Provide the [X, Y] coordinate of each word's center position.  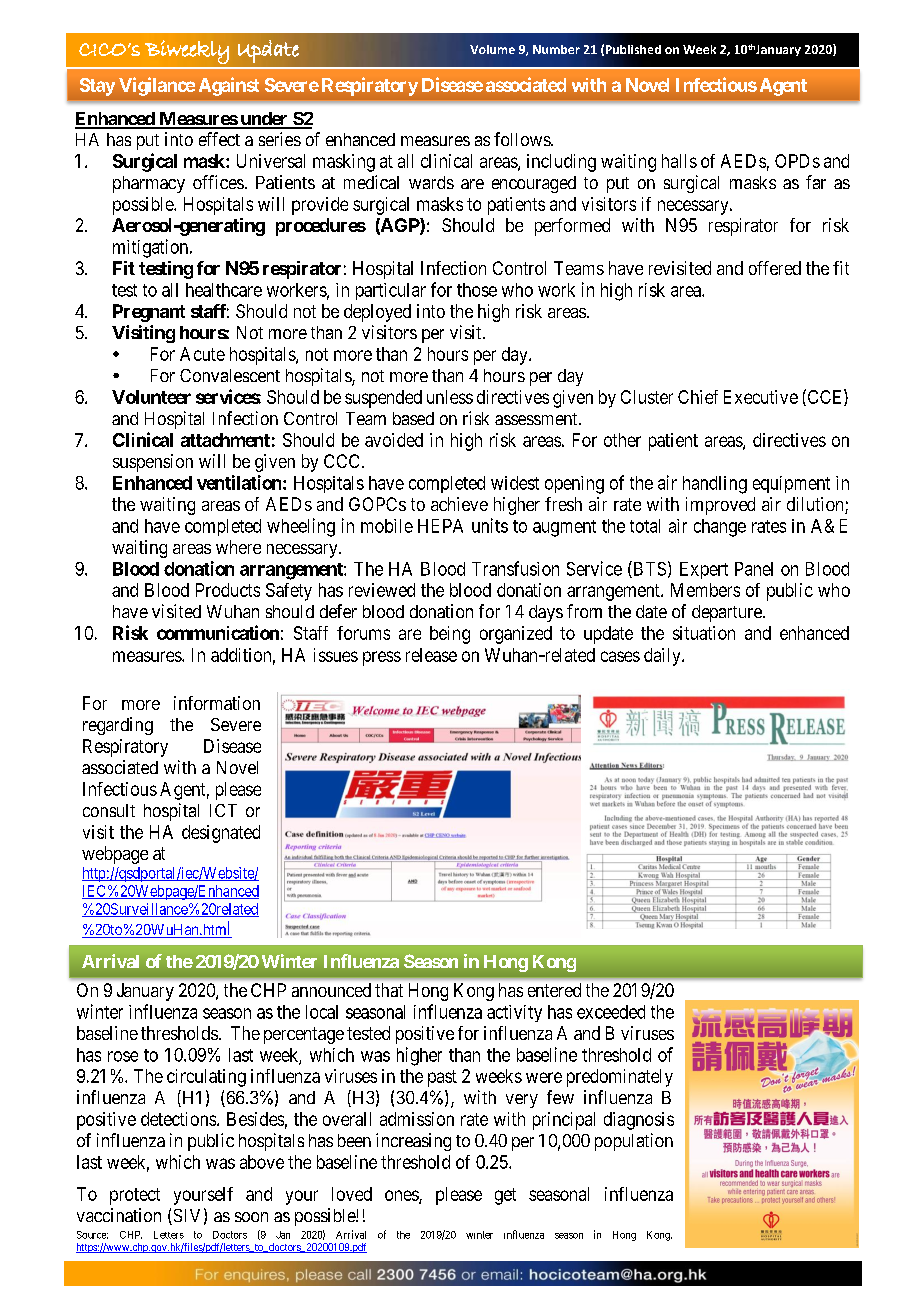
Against [229, 86]
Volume [492, 49]
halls [679, 161]
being [450, 635]
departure [728, 613]
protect [135, 1196]
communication [218, 632]
